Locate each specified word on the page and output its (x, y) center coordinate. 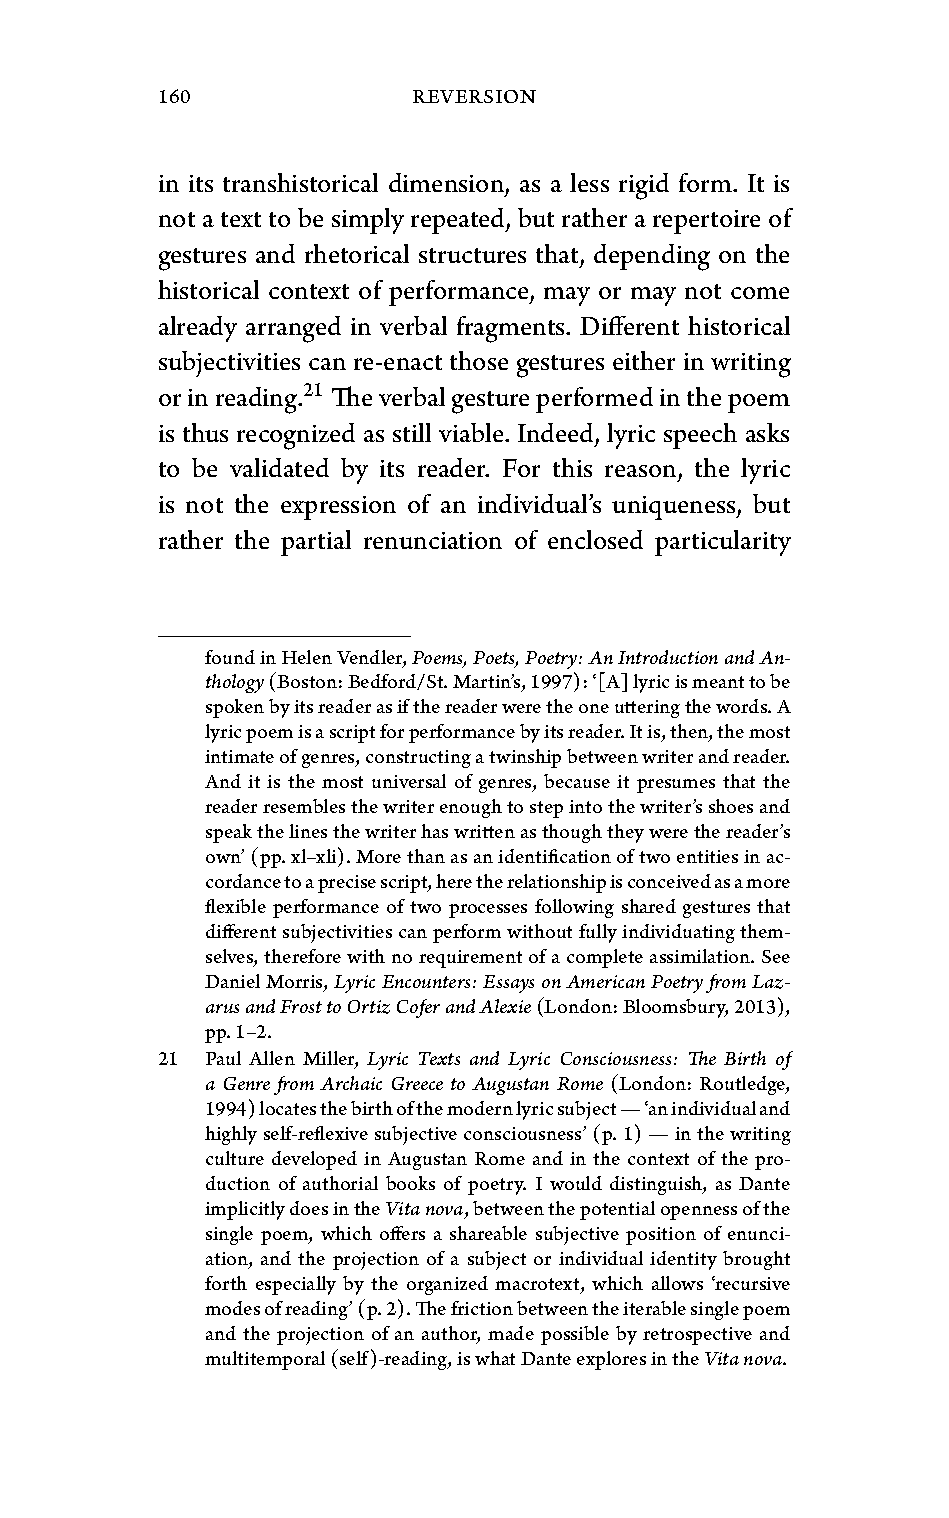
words (742, 706)
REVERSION (474, 96)
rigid (644, 186)
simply (368, 221)
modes (232, 1308)
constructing (418, 759)
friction (482, 1308)
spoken (235, 708)
